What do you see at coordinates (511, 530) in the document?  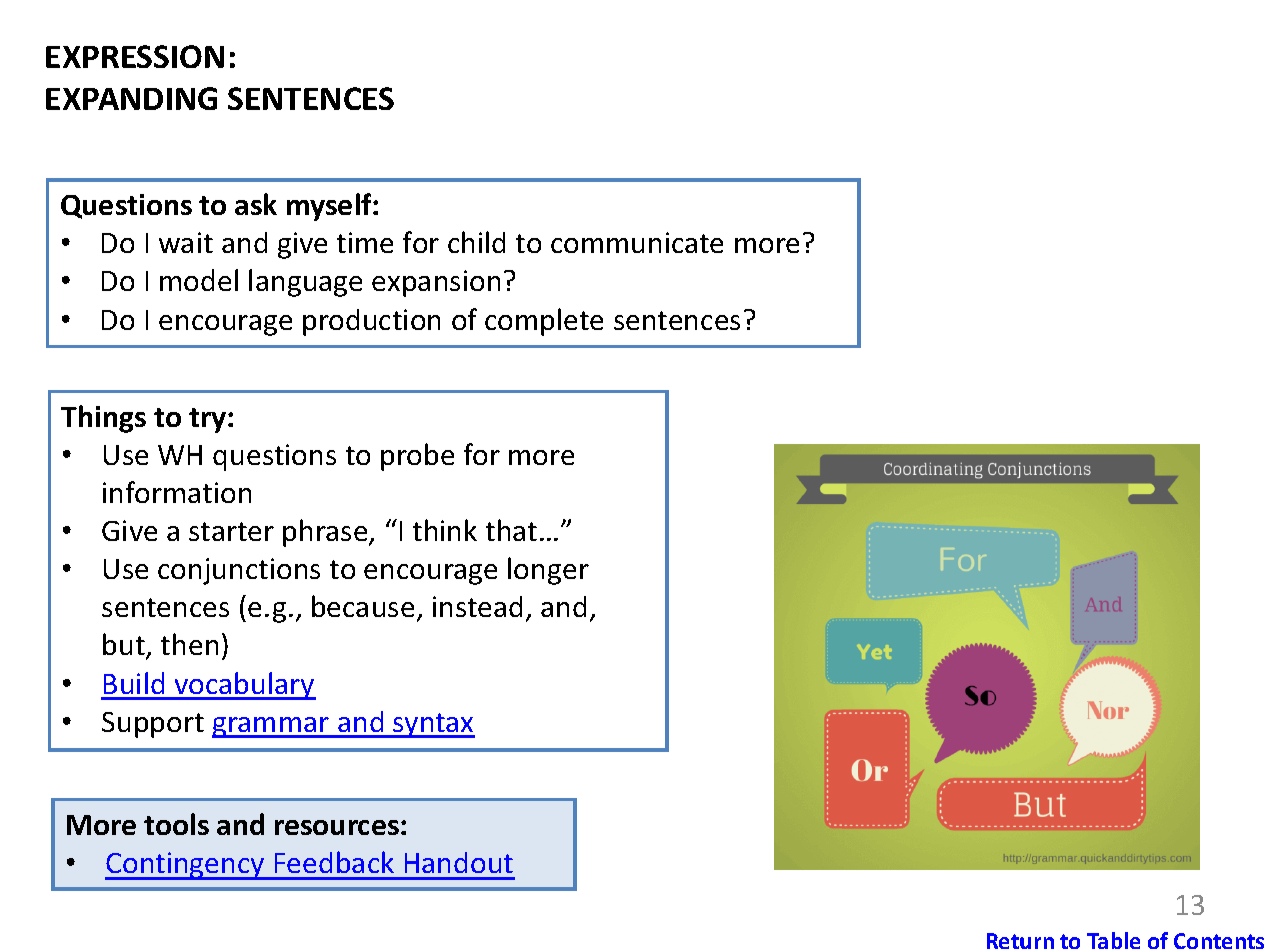 I see `that` at bounding box center [511, 530].
